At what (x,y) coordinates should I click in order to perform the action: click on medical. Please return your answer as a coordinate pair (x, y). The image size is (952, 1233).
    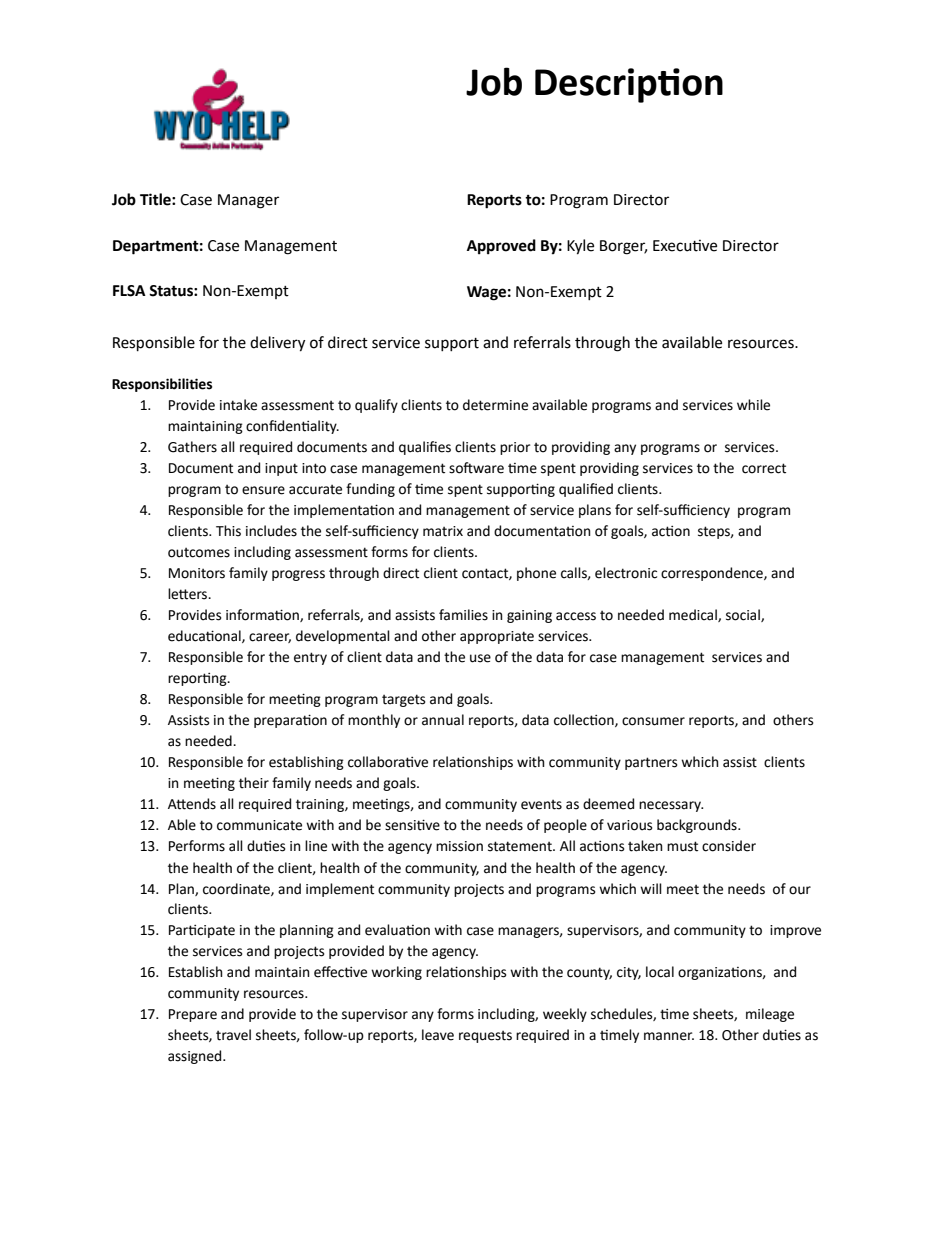
    Looking at the image, I should click on (694, 615).
